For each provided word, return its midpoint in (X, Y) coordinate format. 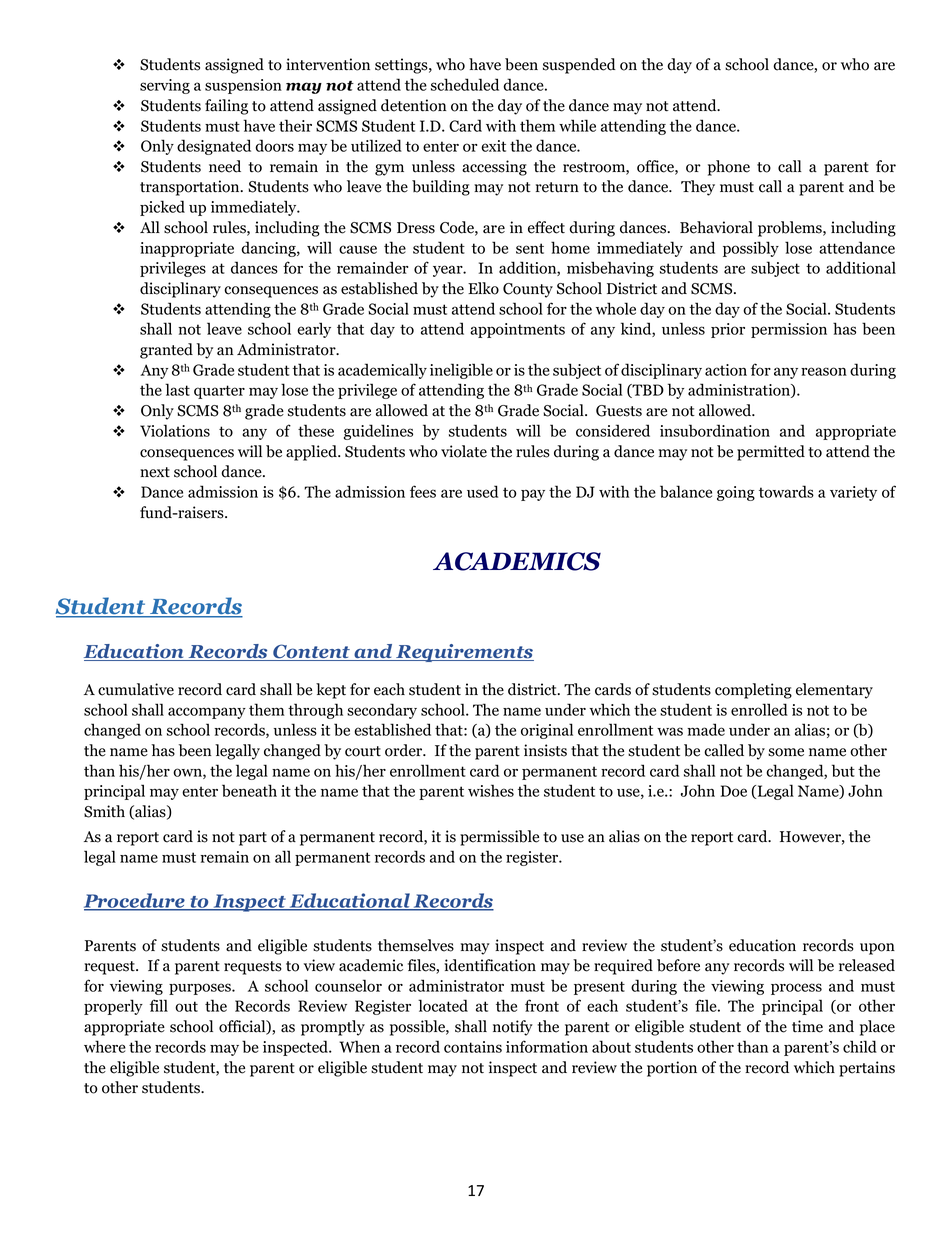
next (155, 472)
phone (729, 168)
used (482, 491)
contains (473, 1047)
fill (159, 1005)
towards (786, 491)
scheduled (465, 84)
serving (165, 86)
